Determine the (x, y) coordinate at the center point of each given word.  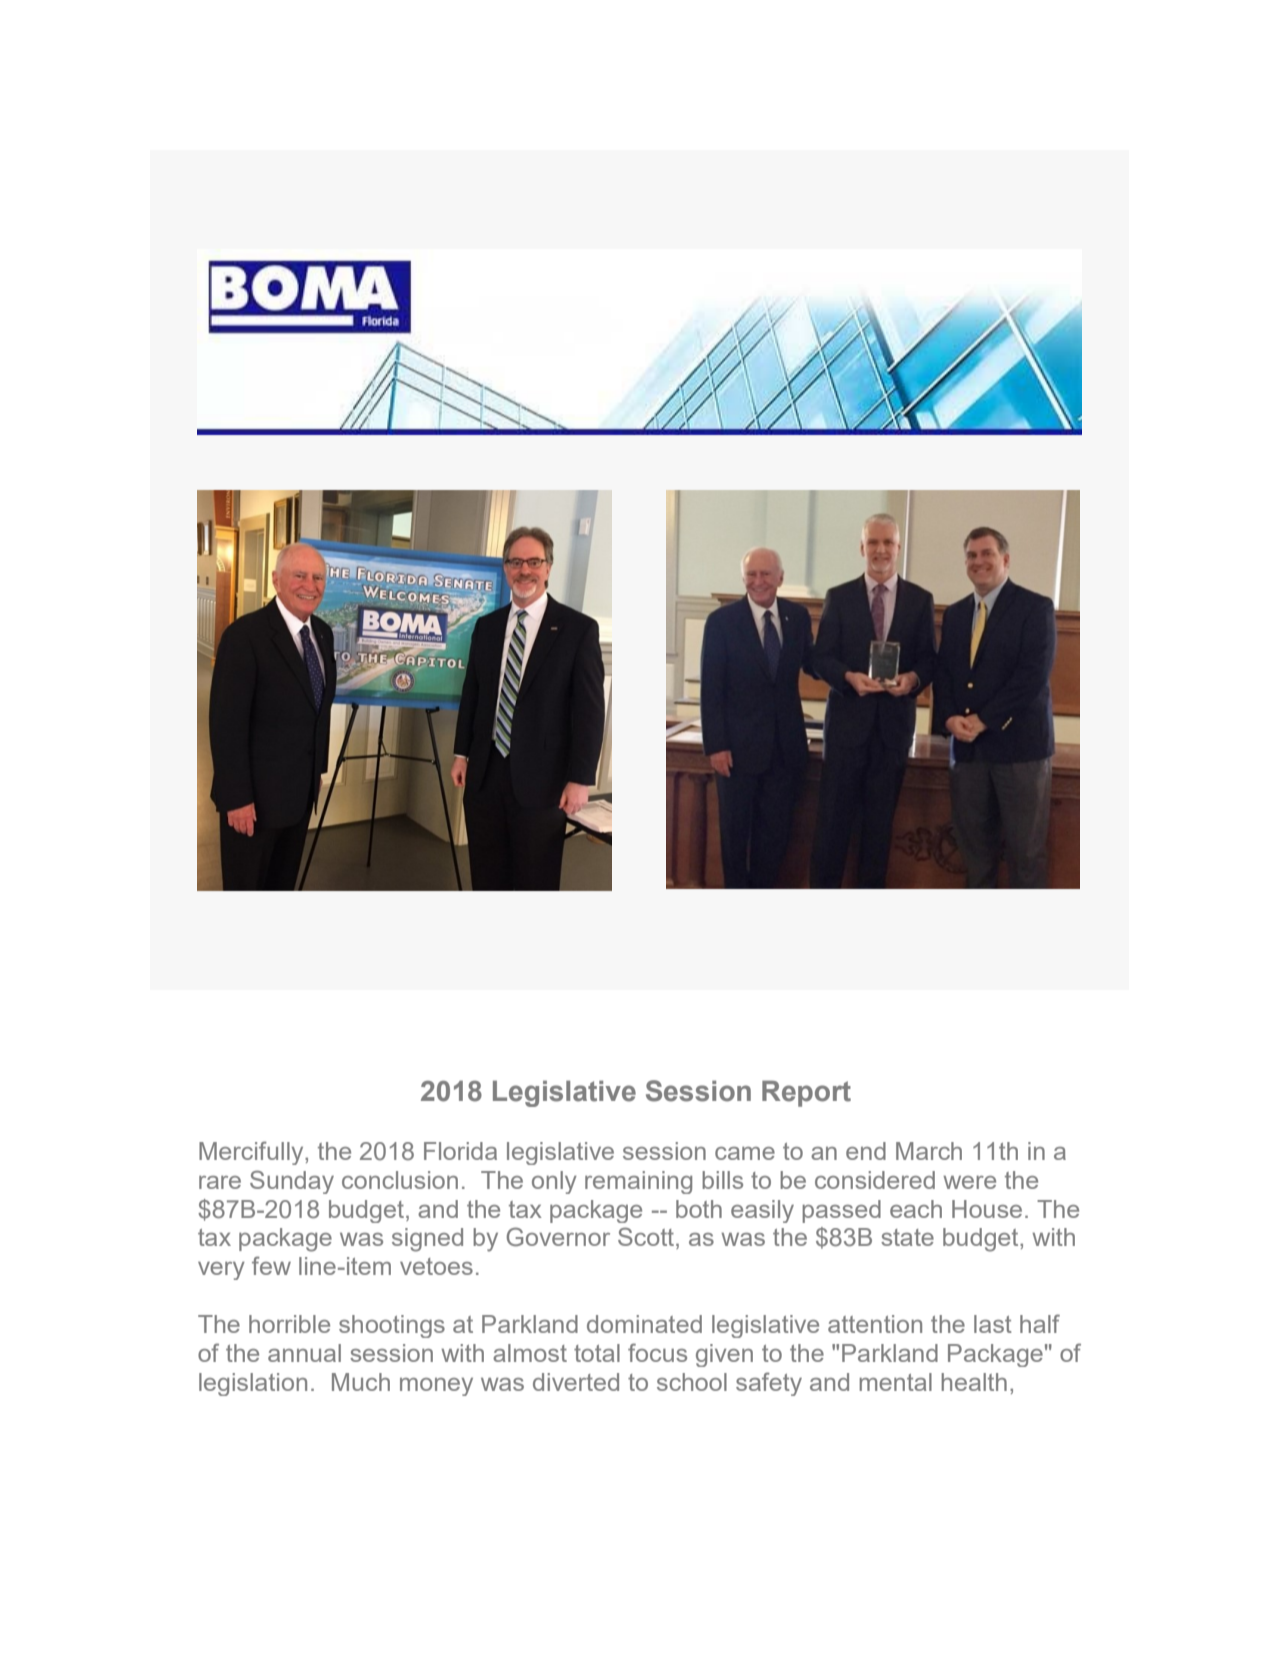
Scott (647, 1238)
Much (361, 1382)
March (929, 1151)
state (907, 1237)
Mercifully (252, 1153)
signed (427, 1240)
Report (806, 1093)
